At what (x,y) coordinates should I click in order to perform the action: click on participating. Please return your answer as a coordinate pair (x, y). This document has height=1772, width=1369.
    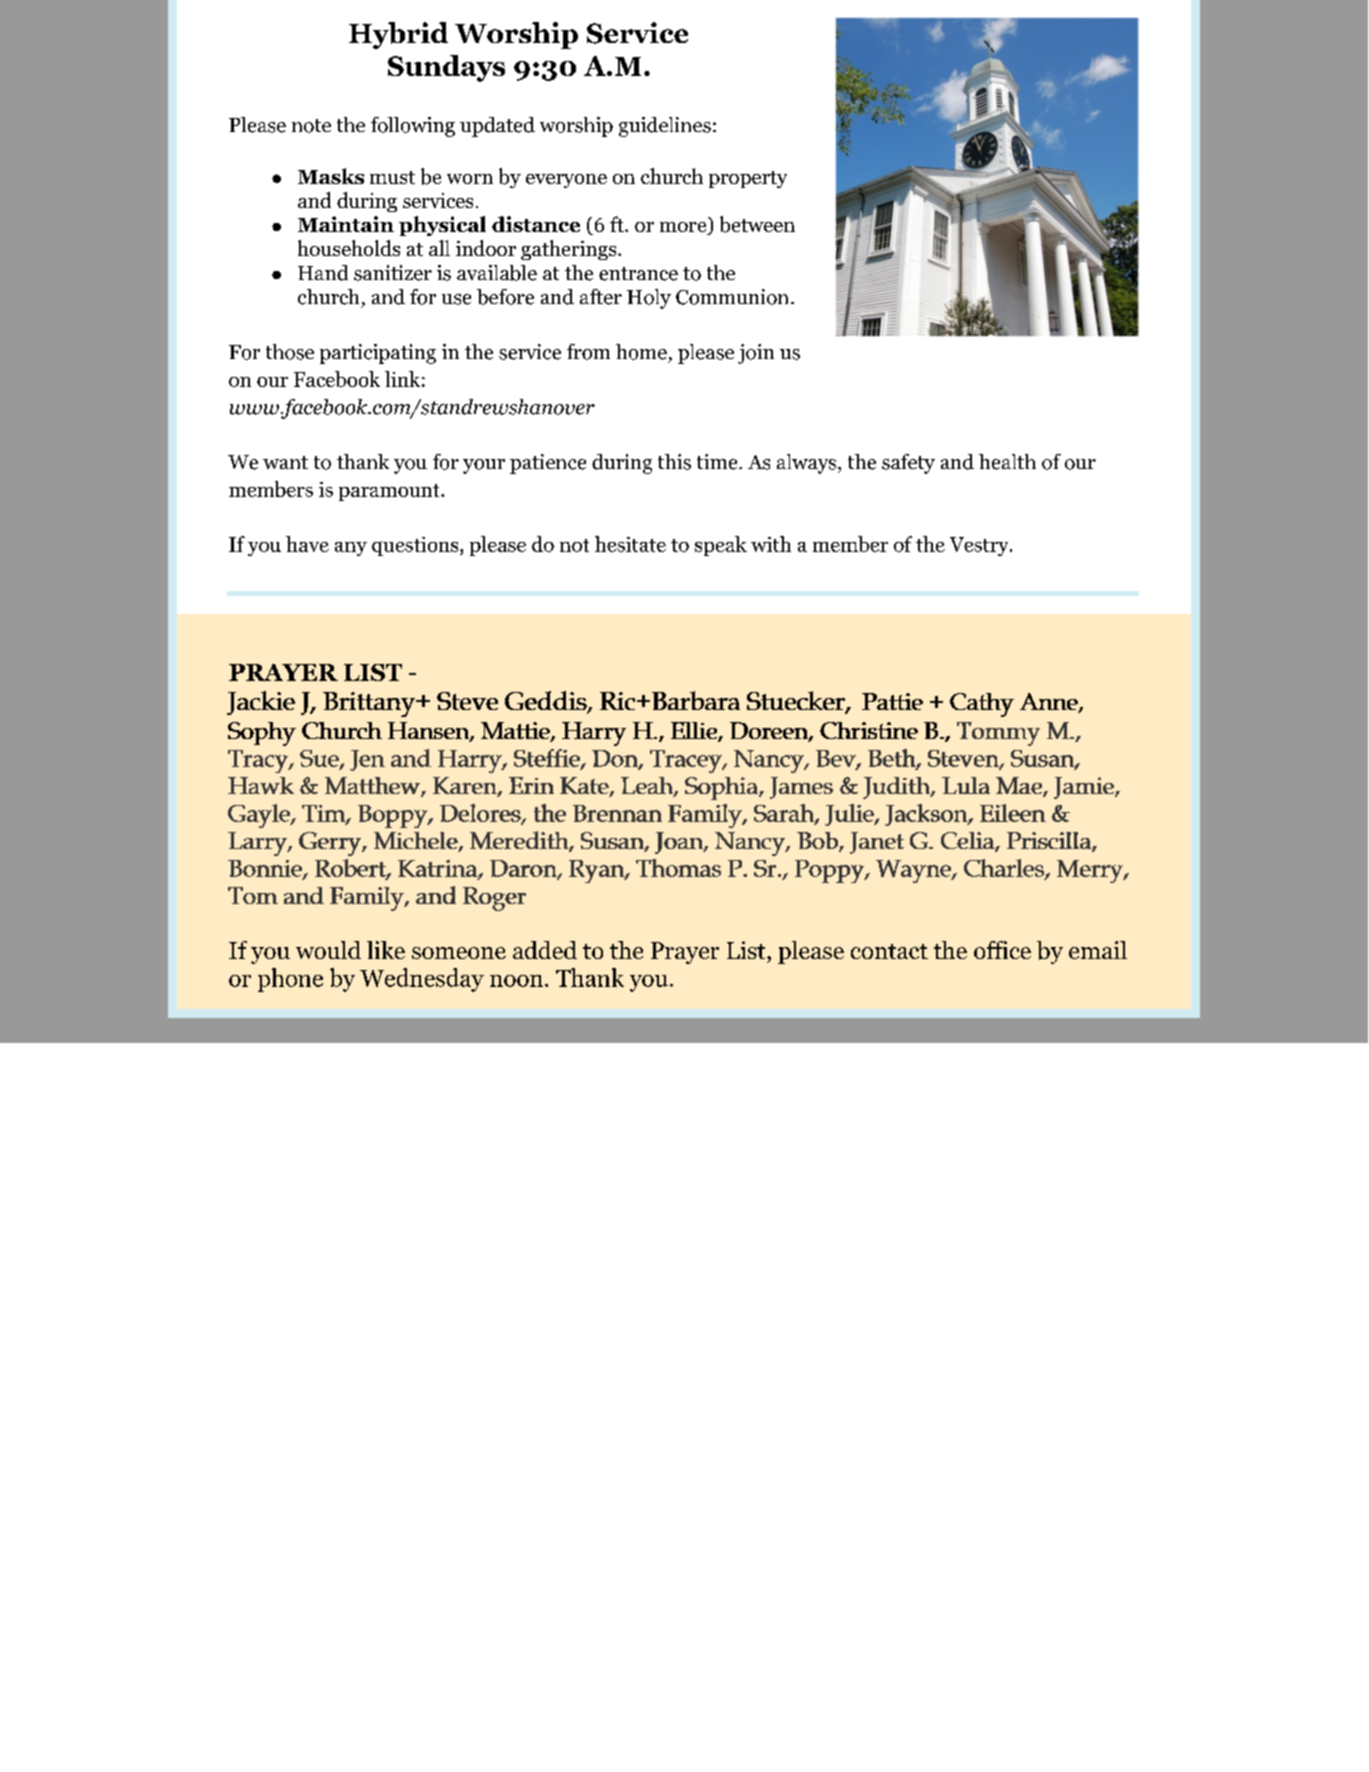
    Looking at the image, I should click on (378, 354).
